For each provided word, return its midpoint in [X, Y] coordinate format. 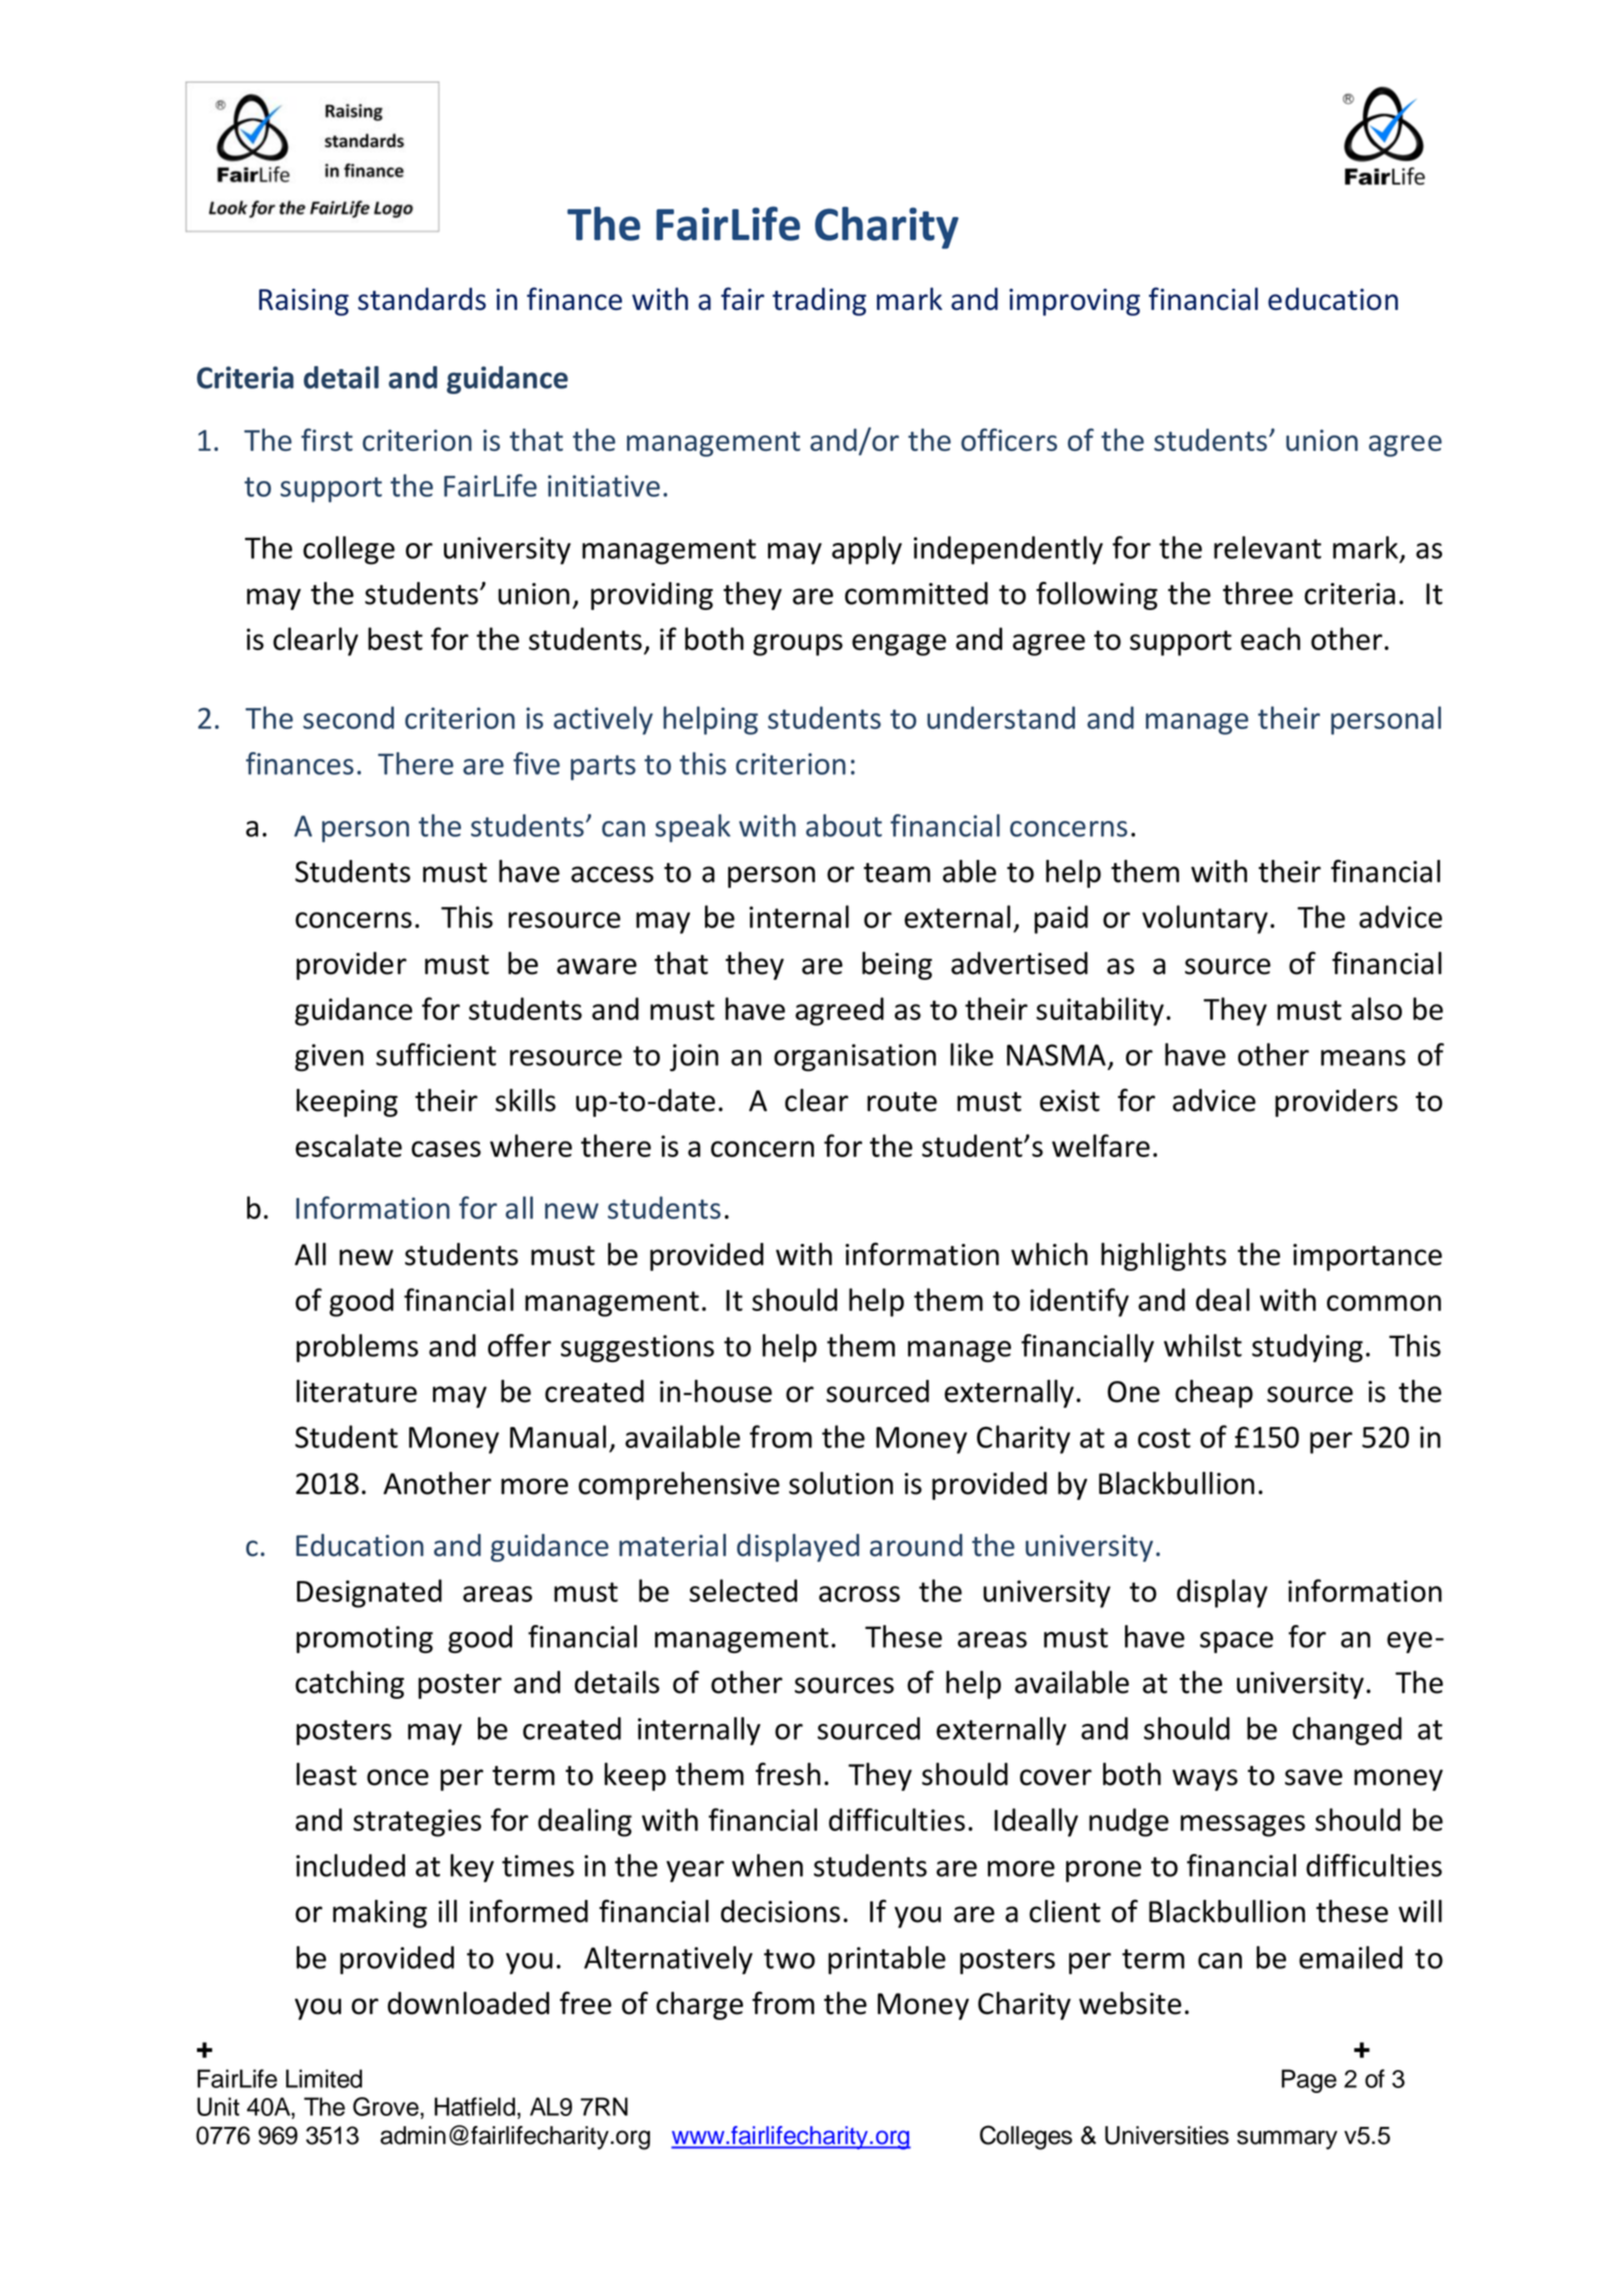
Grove [387, 2106]
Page [1309, 2081]
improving [1074, 302]
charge [699, 2005]
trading [819, 301]
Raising [304, 302]
